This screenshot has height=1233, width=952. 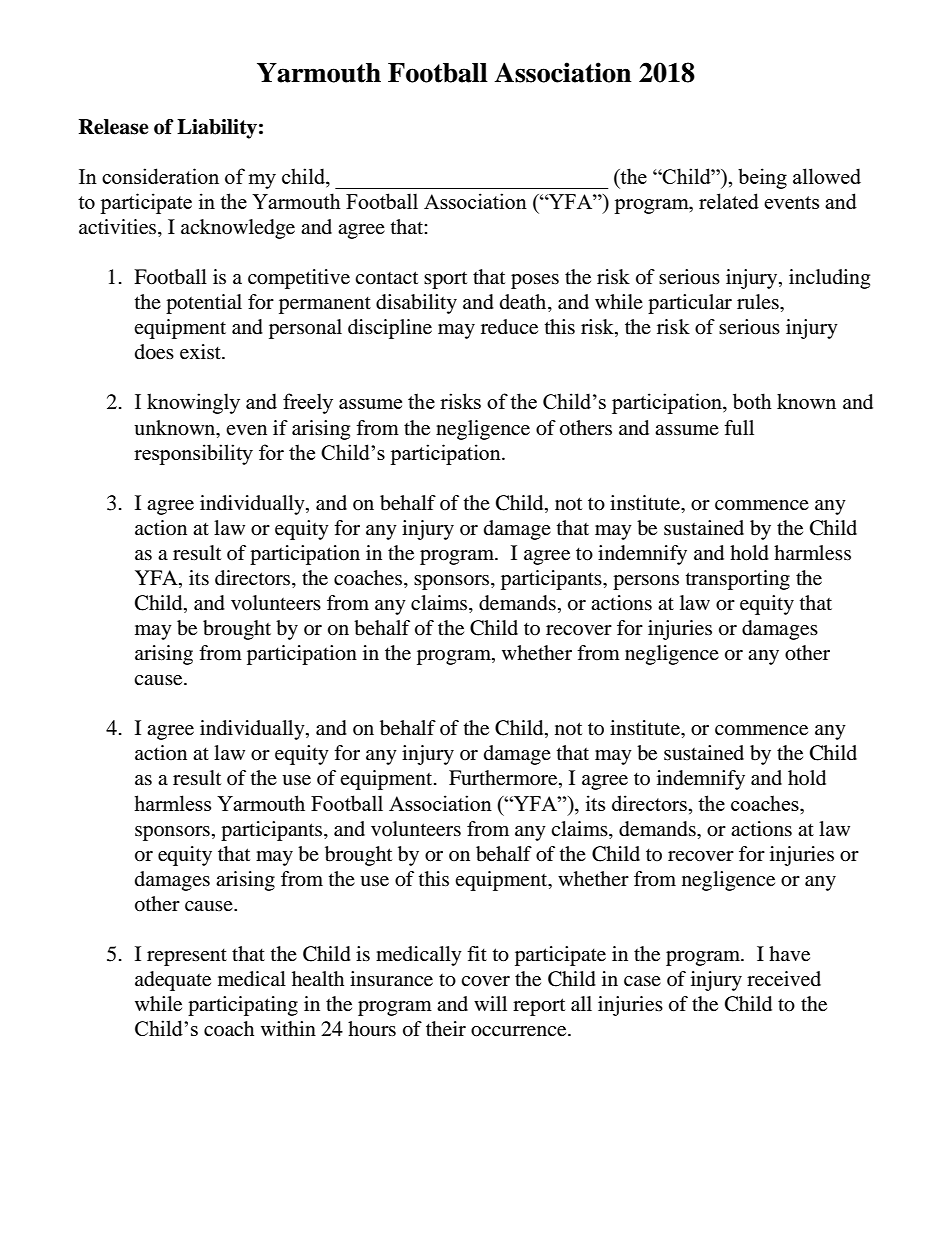 What do you see at coordinates (243, 1006) in the screenshot?
I see `participating` at bounding box center [243, 1006].
